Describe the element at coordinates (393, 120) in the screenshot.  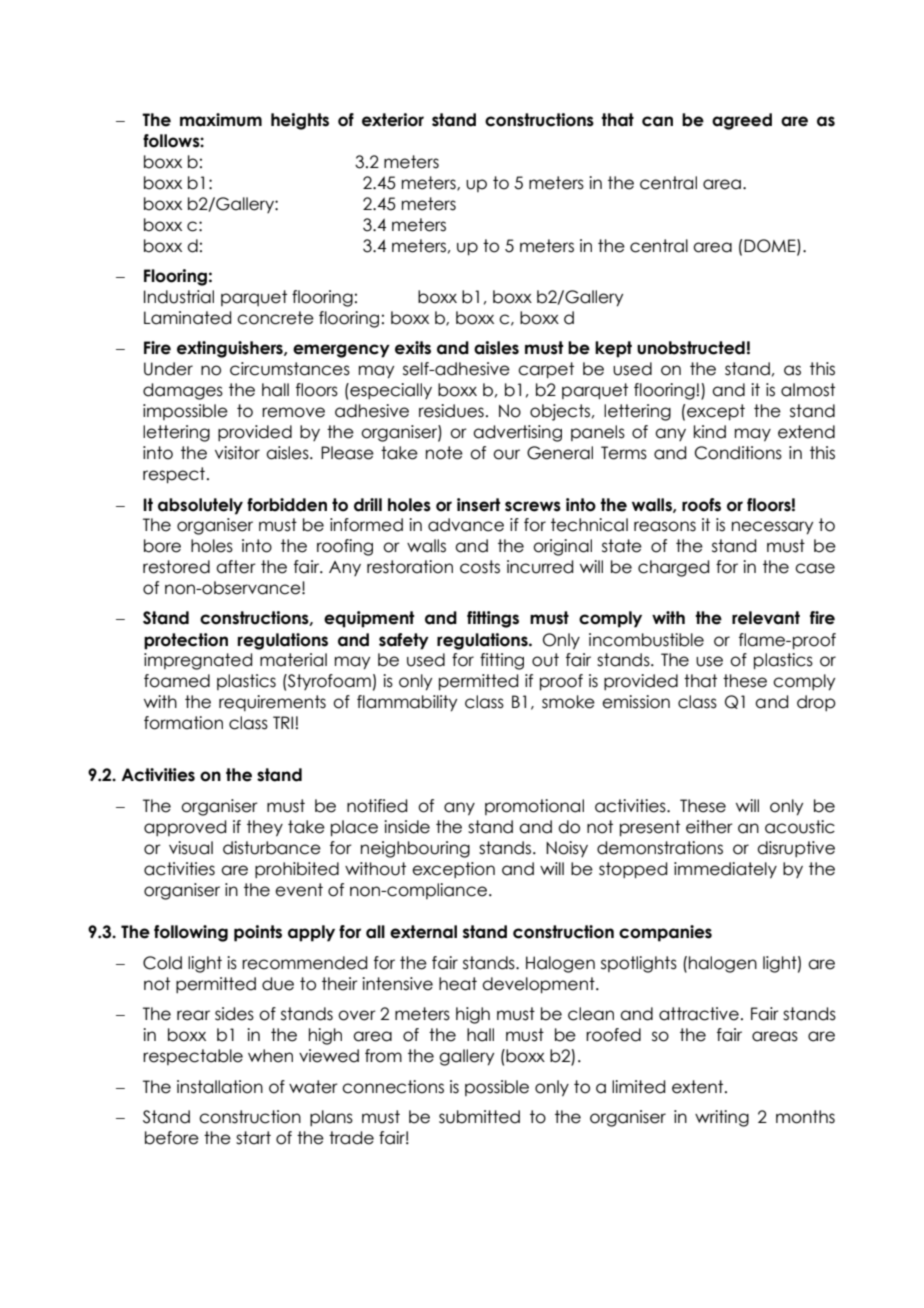
I see `exterior` at that location.
